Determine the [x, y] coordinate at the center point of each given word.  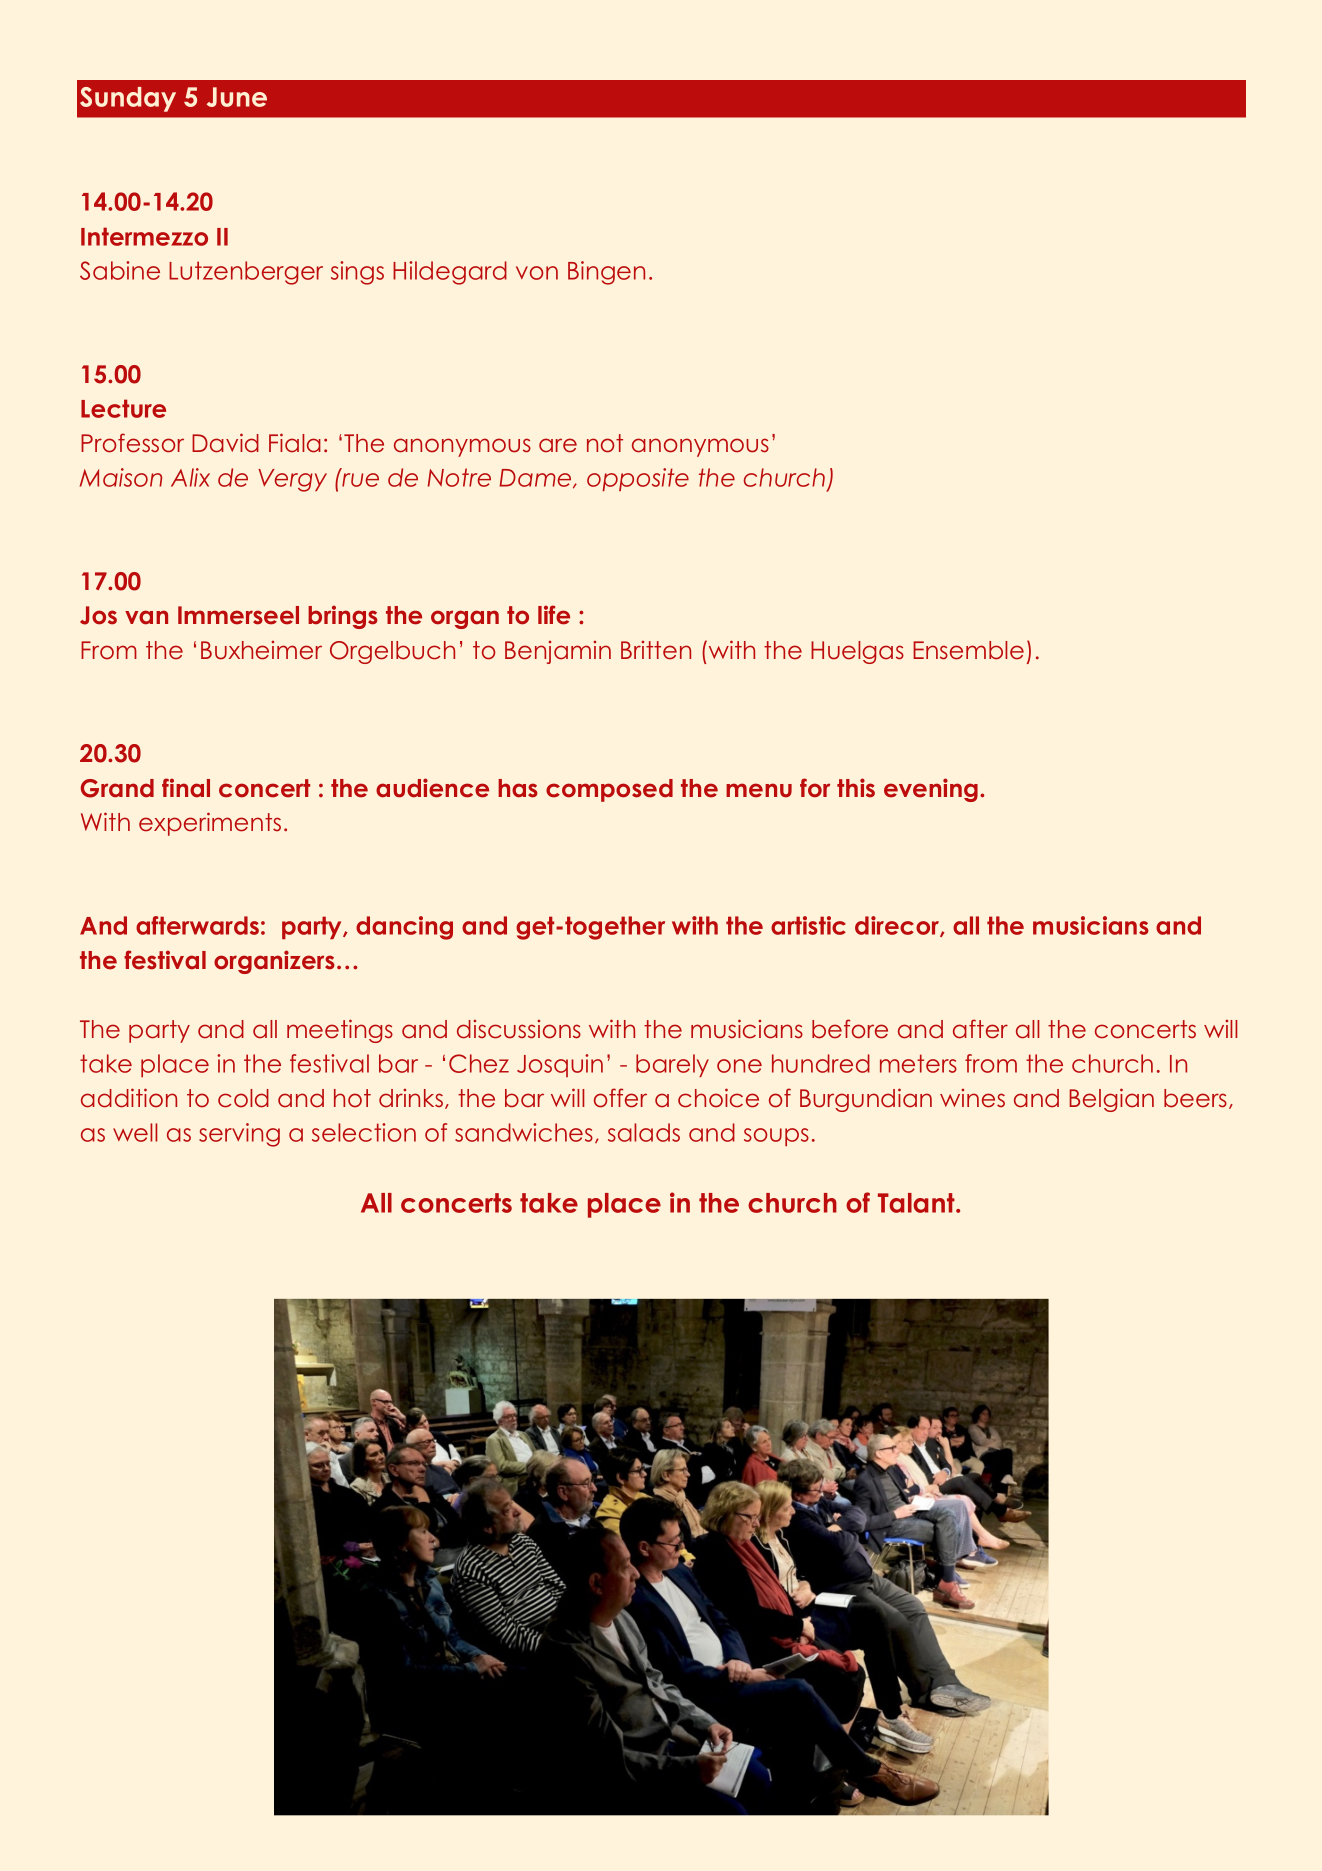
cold [243, 1098]
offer [620, 1098]
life [554, 615]
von [537, 273]
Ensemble [968, 650]
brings [343, 617]
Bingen [606, 273]
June [237, 97]
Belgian [1111, 1100]
